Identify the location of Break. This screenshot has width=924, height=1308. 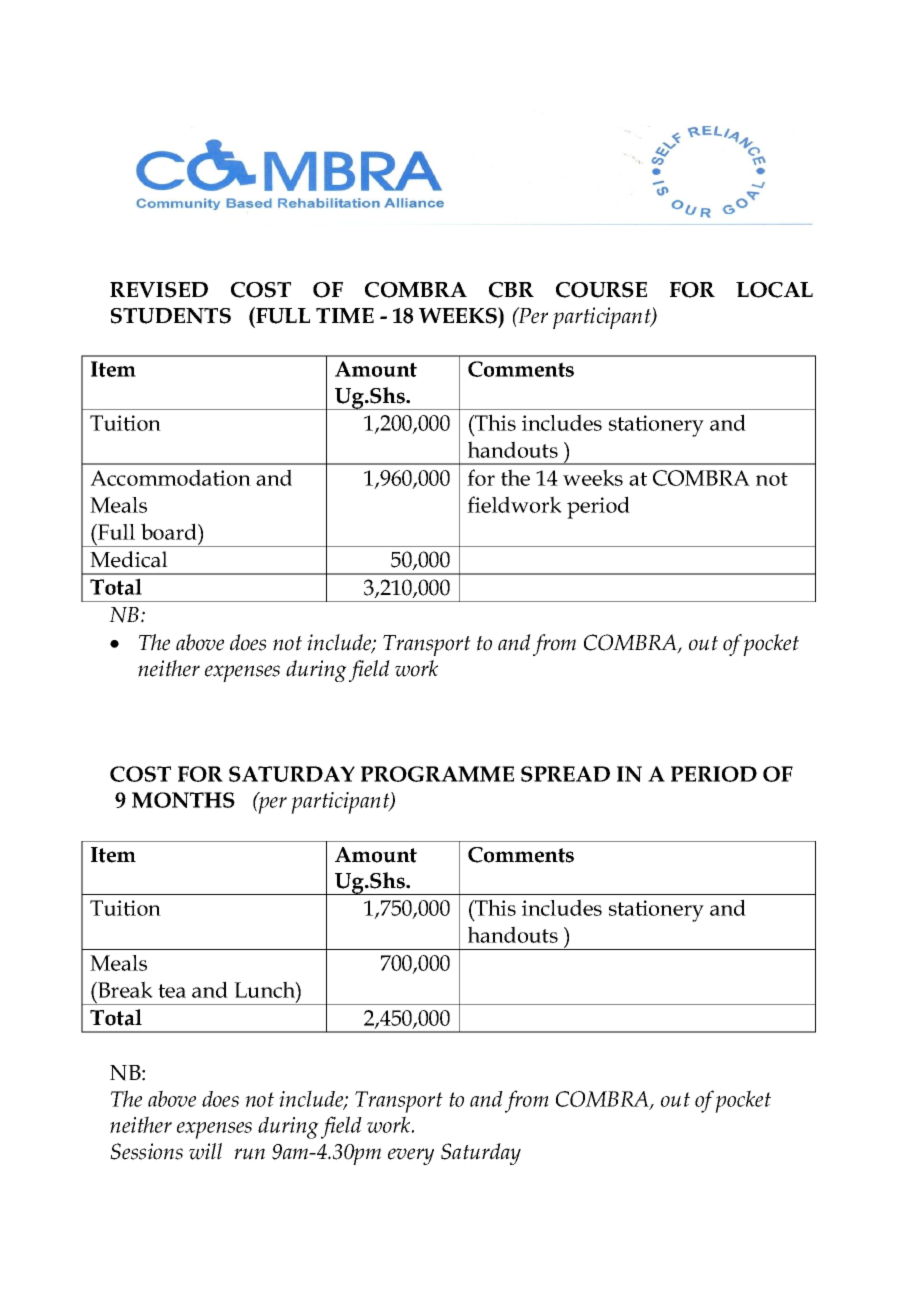
(124, 989).
